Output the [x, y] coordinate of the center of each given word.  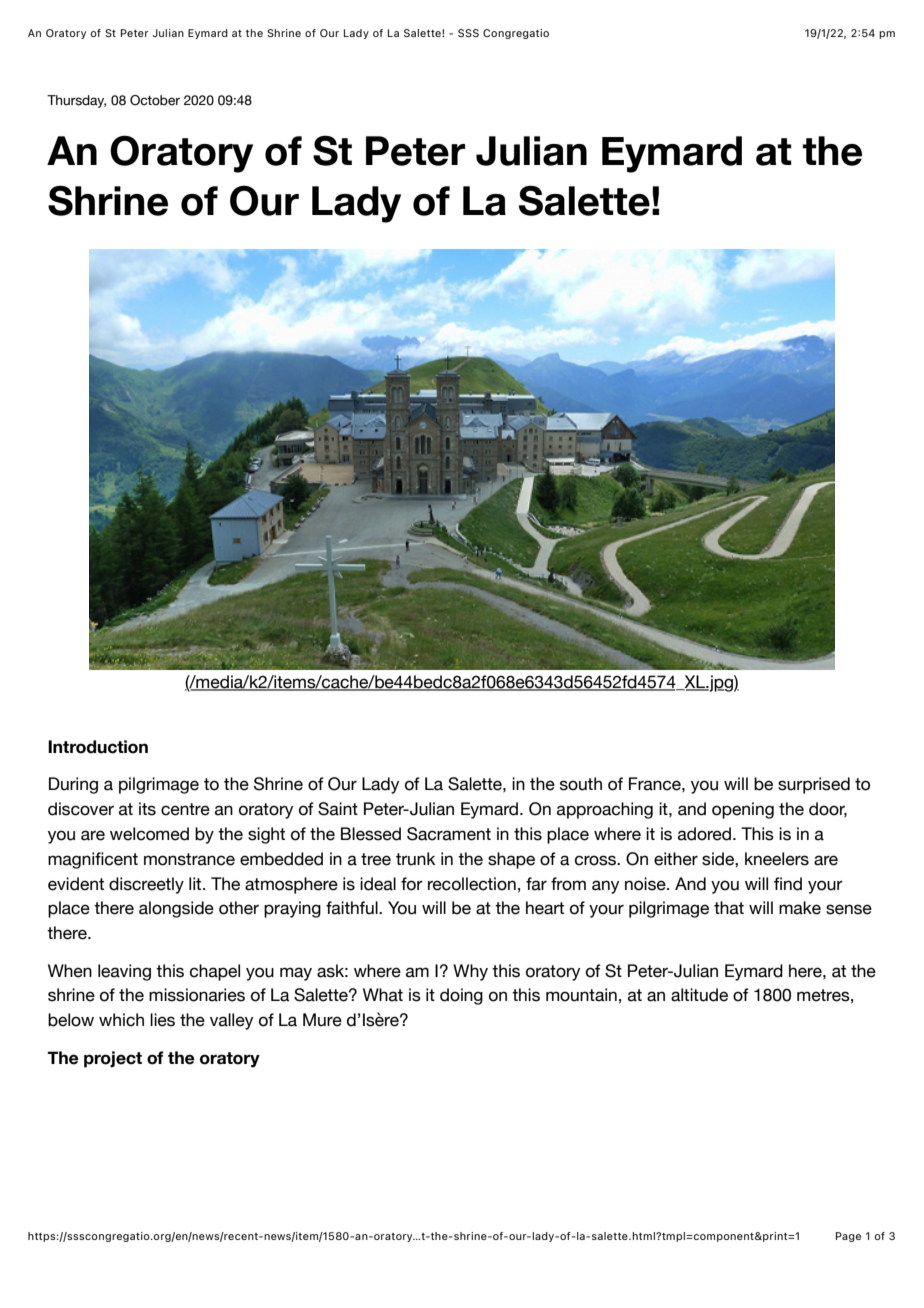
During [73, 785]
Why [470, 972]
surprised [814, 785]
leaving [124, 972]
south [581, 784]
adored [704, 834]
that [729, 908]
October [155, 100]
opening [743, 810]
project [113, 1059]
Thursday [76, 101]
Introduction [98, 747]
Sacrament [449, 834]
